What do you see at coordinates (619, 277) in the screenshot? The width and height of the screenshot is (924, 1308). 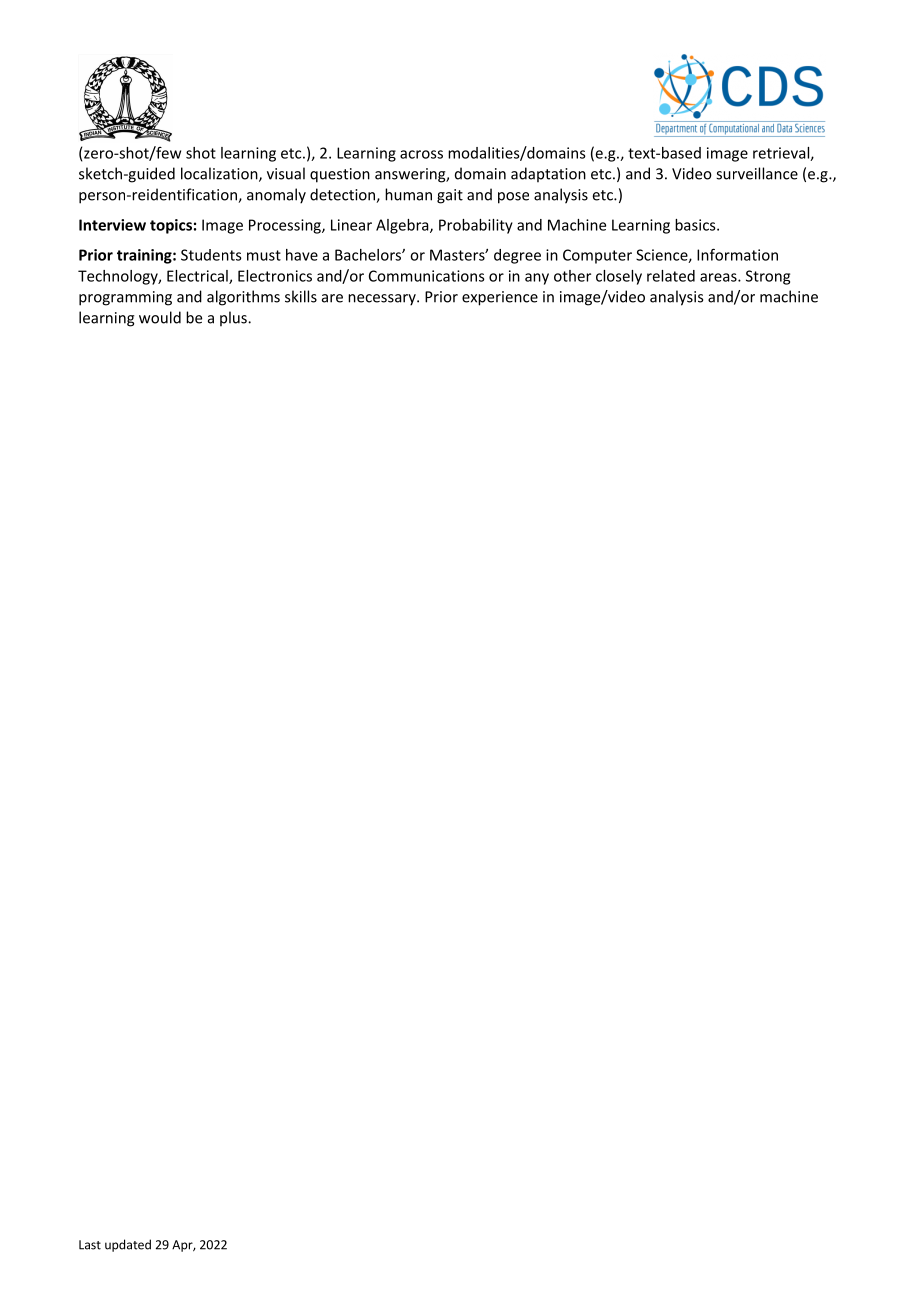 I see `closely` at bounding box center [619, 277].
